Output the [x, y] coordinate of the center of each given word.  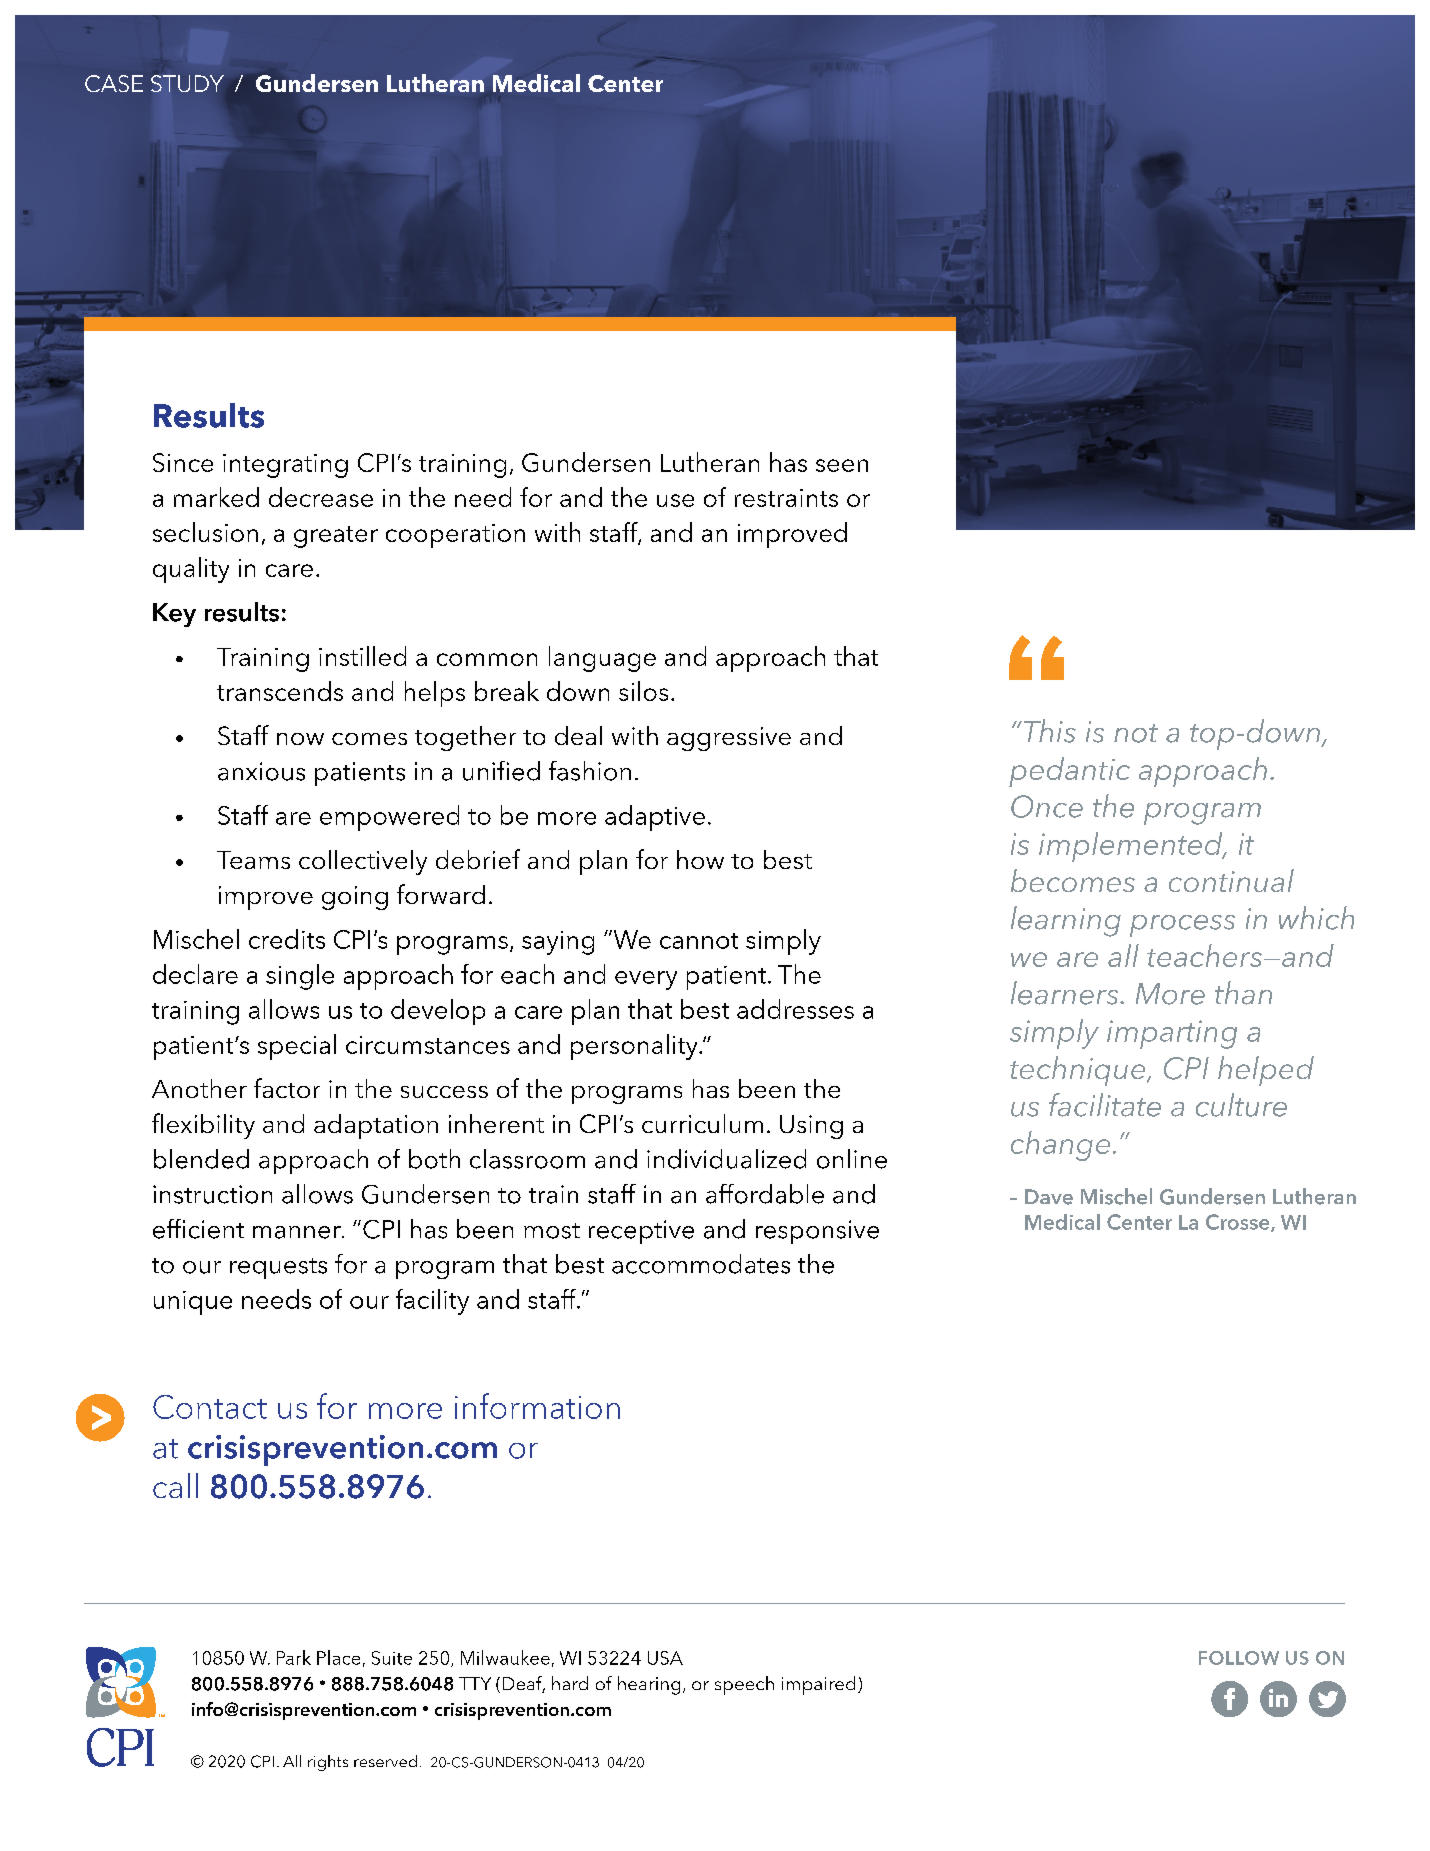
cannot [699, 941]
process [1182, 926]
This [1048, 731]
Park [294, 1657]
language [602, 659]
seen [842, 465]
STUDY [187, 83]
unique [193, 1303]
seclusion [205, 532]
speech [744, 1685]
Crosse [1239, 1223]
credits [287, 939]
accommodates [701, 1264]
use [675, 500]
